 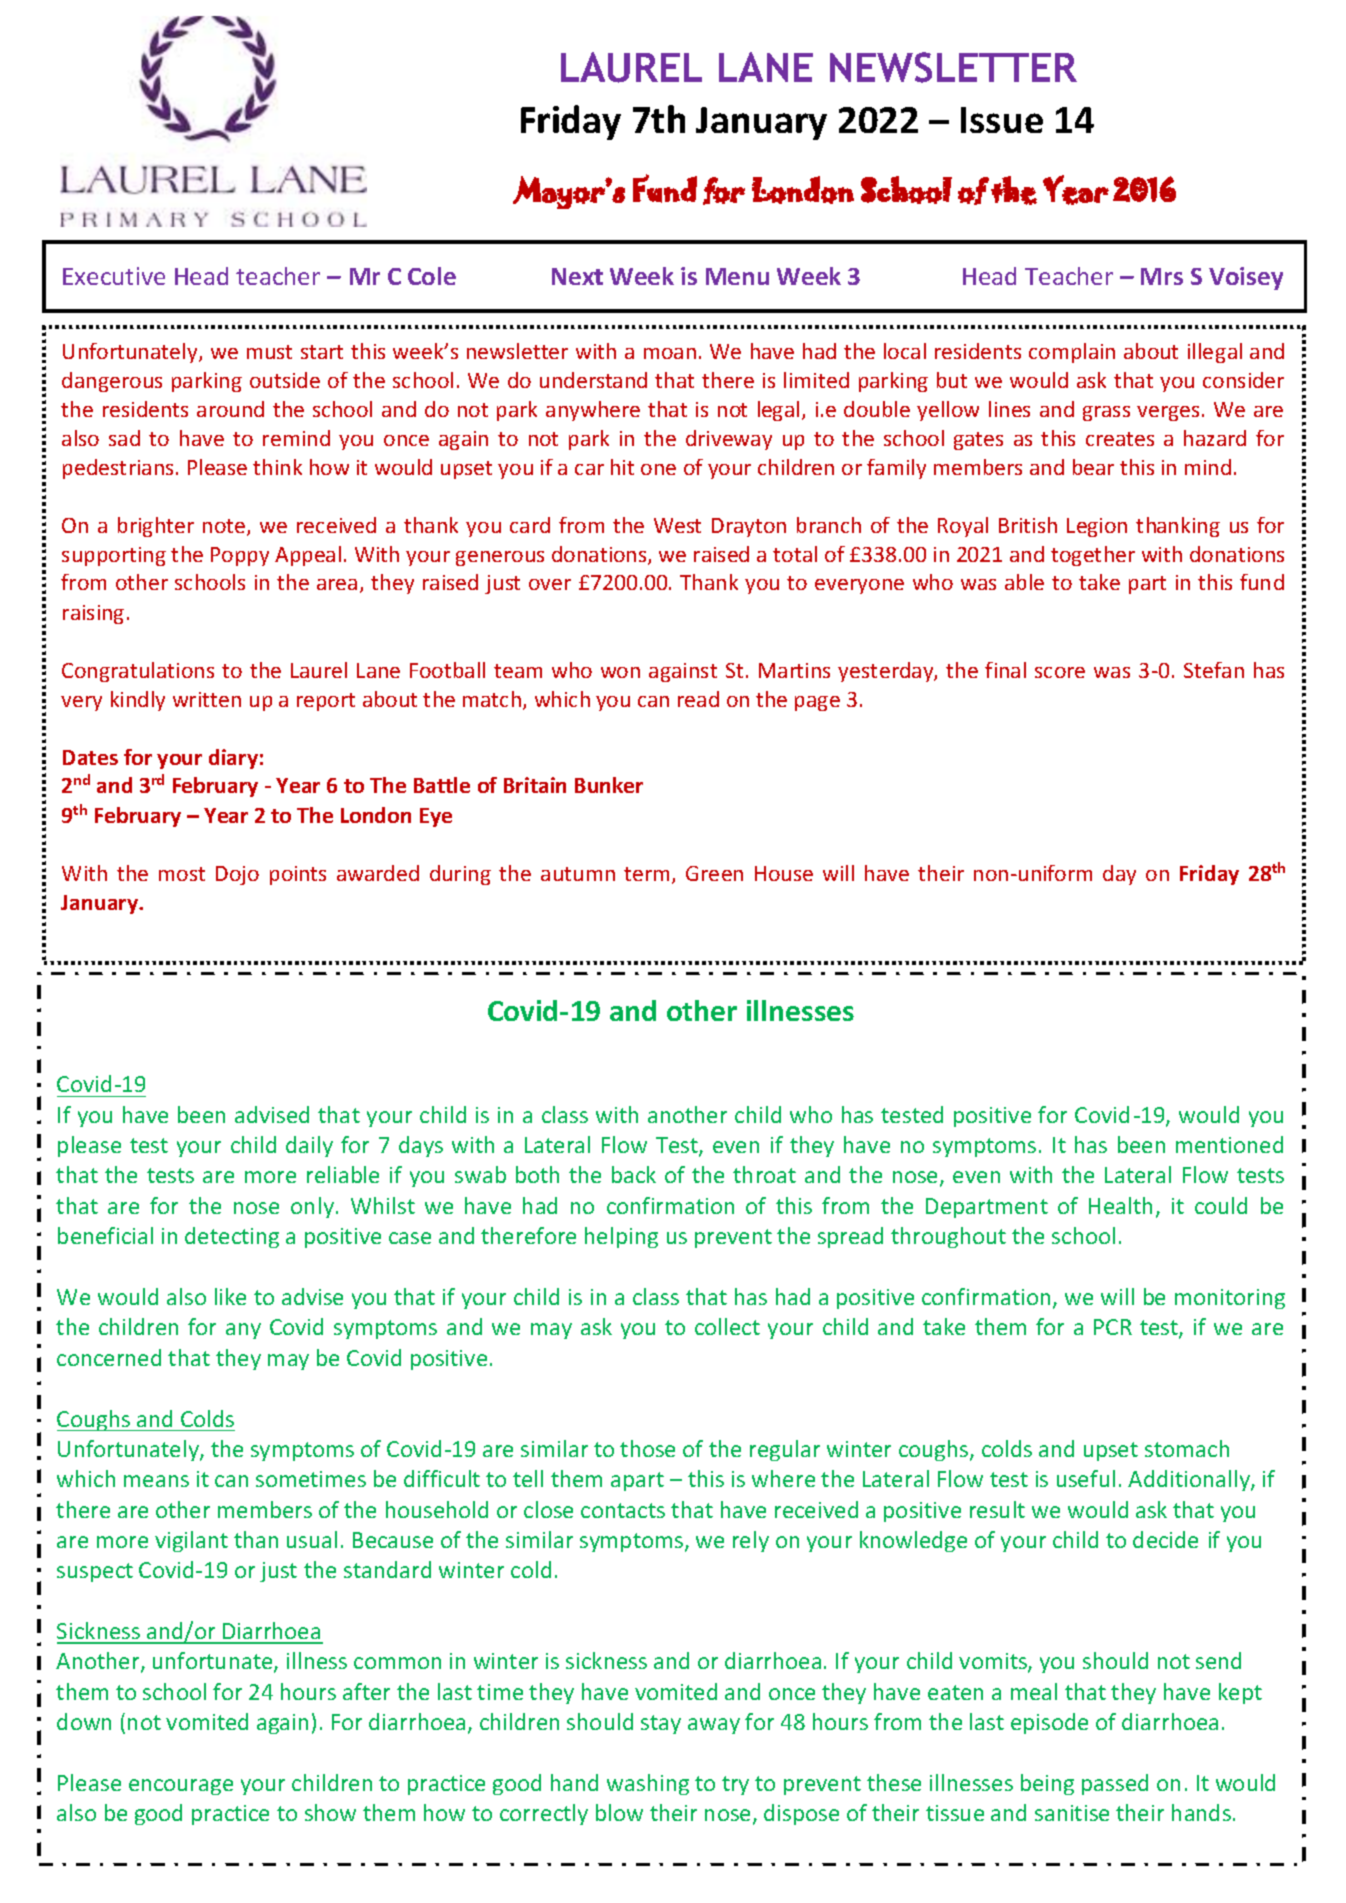 What do you see at coordinates (634, 1174) in the screenshot?
I see `back` at bounding box center [634, 1174].
